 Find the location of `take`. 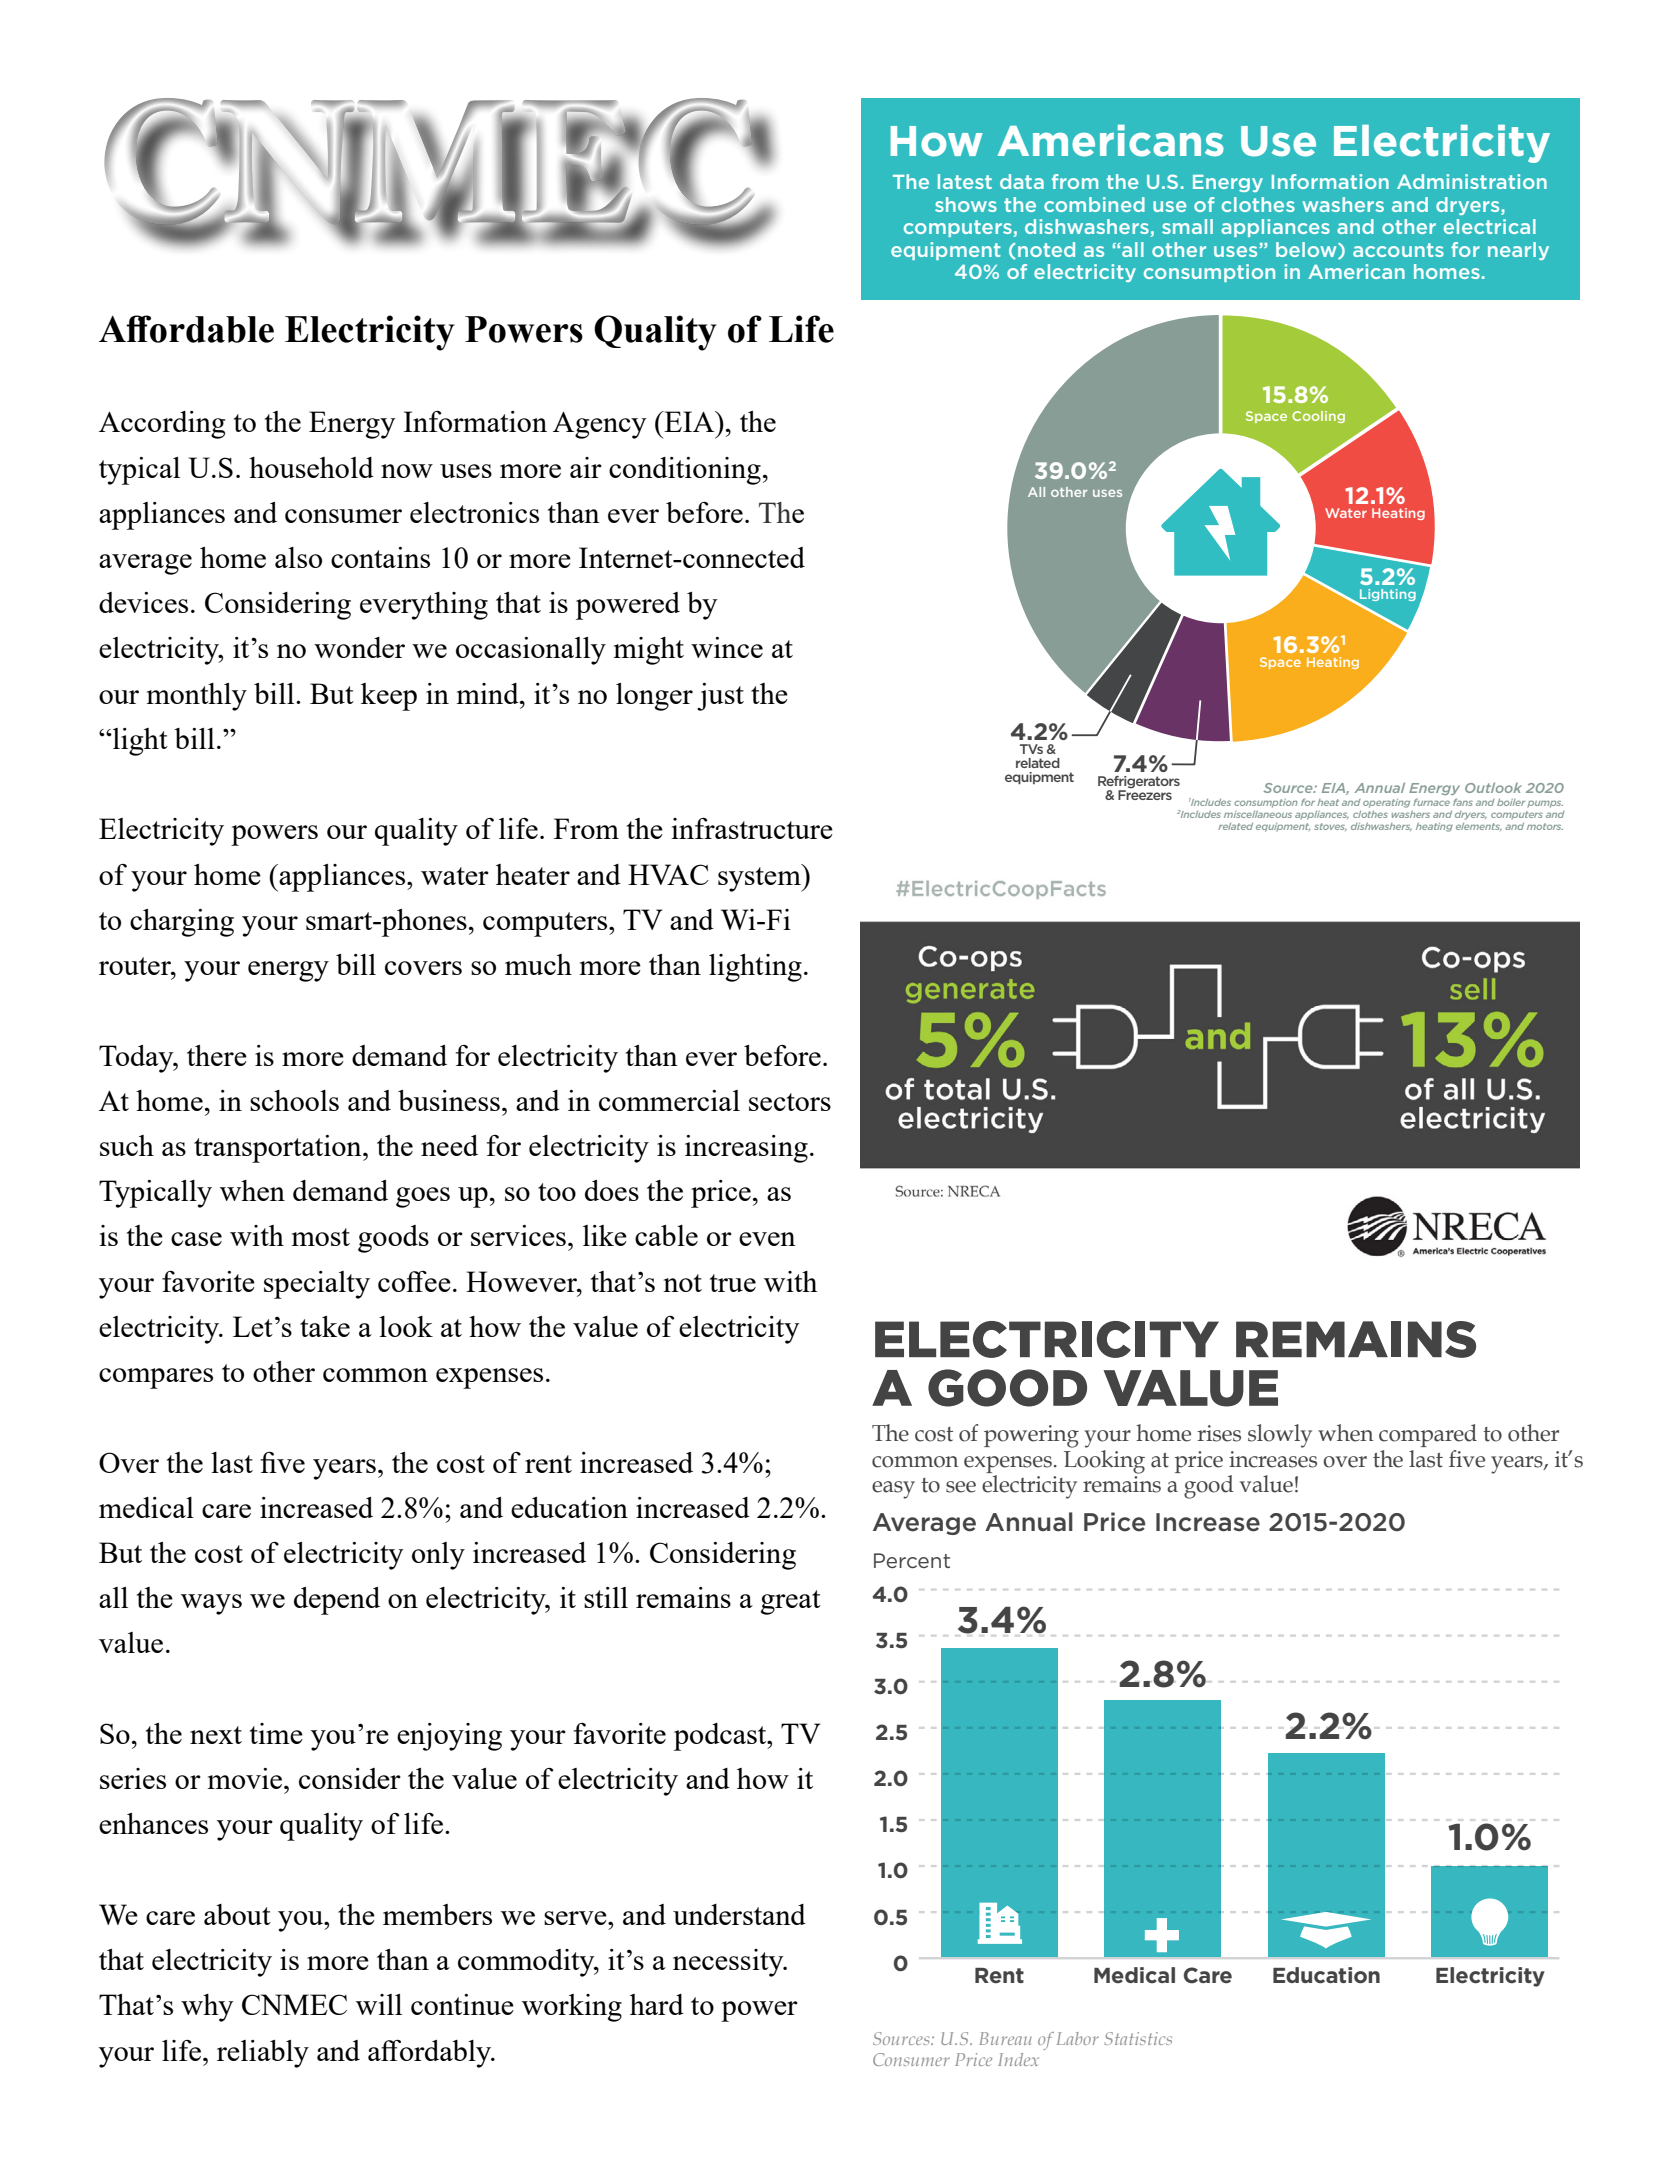

take is located at coordinates (325, 1326).
